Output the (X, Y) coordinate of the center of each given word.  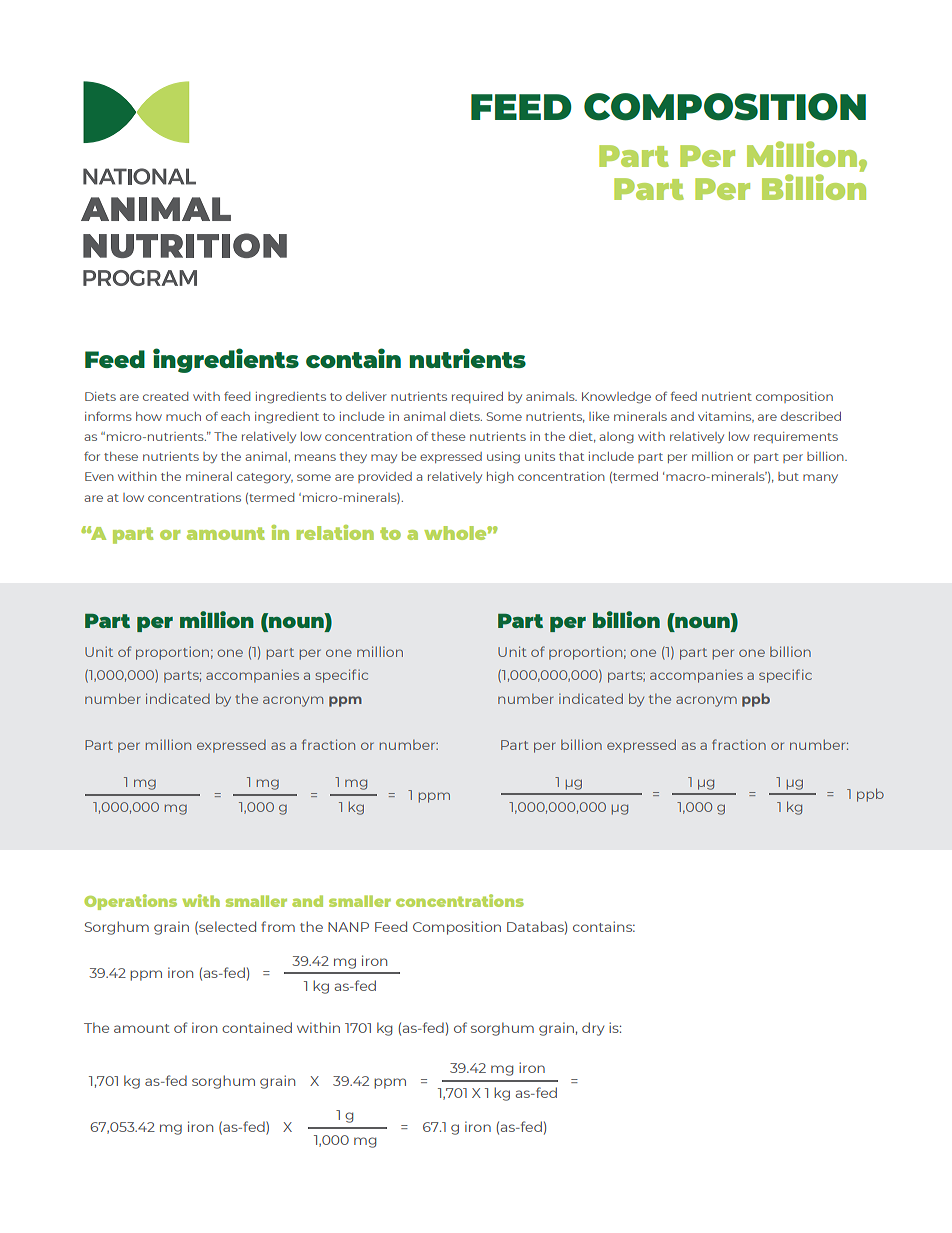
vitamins (726, 417)
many (820, 479)
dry (593, 1029)
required (477, 397)
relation (335, 532)
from (278, 926)
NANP (348, 927)
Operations (130, 902)
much (183, 416)
